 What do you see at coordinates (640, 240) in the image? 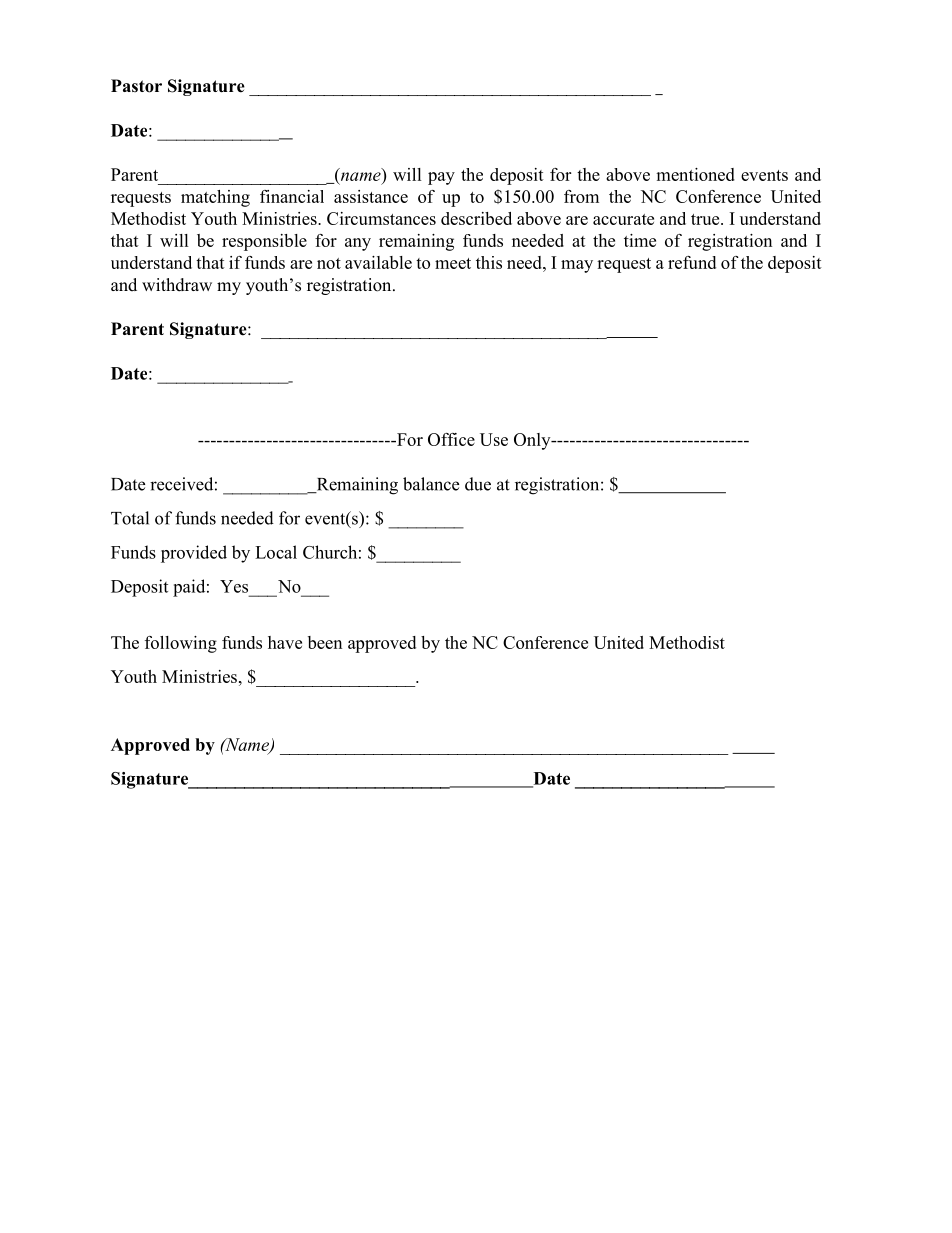
I see `time` at bounding box center [640, 240].
